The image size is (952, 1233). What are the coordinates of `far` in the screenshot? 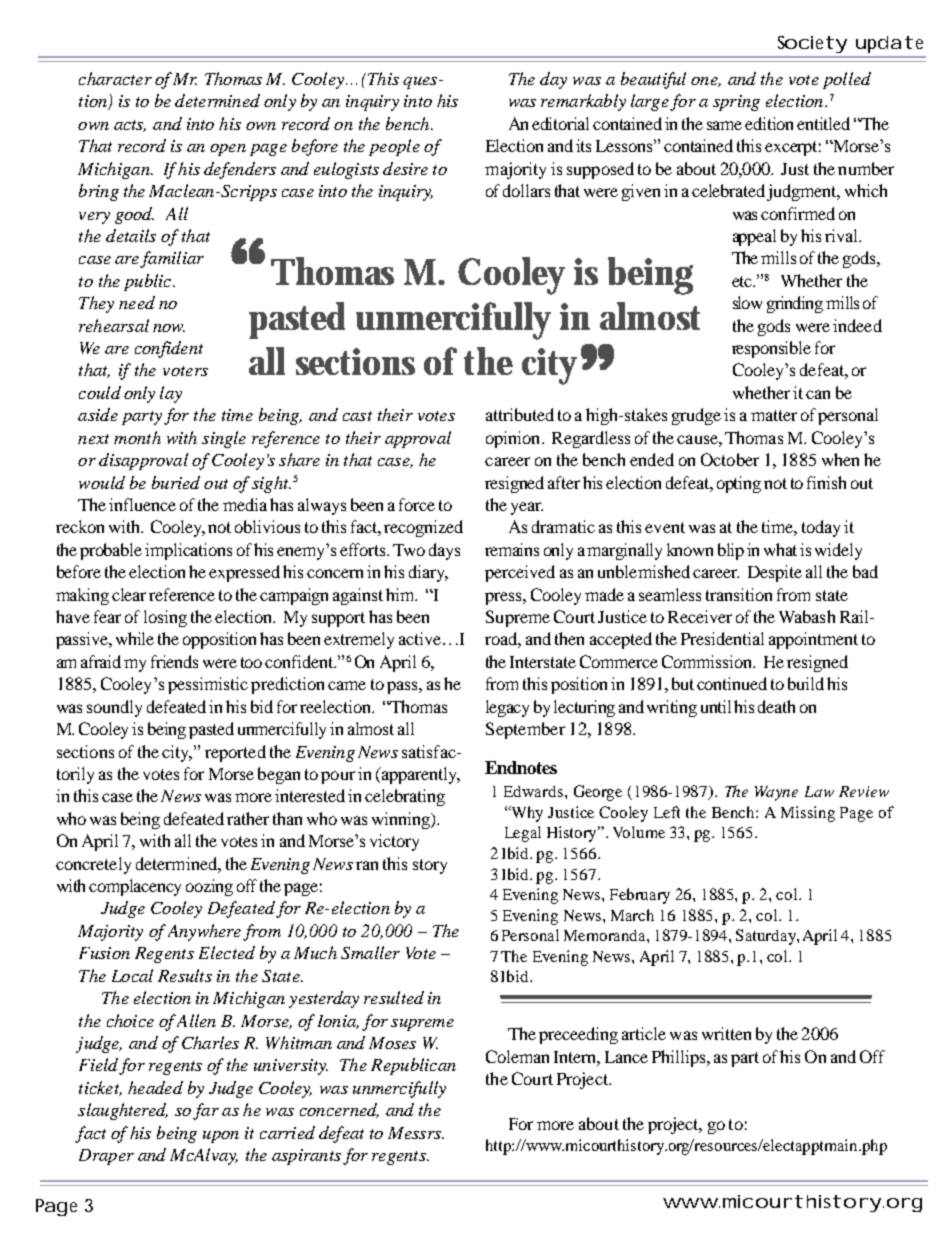 It's located at (206, 1111).
